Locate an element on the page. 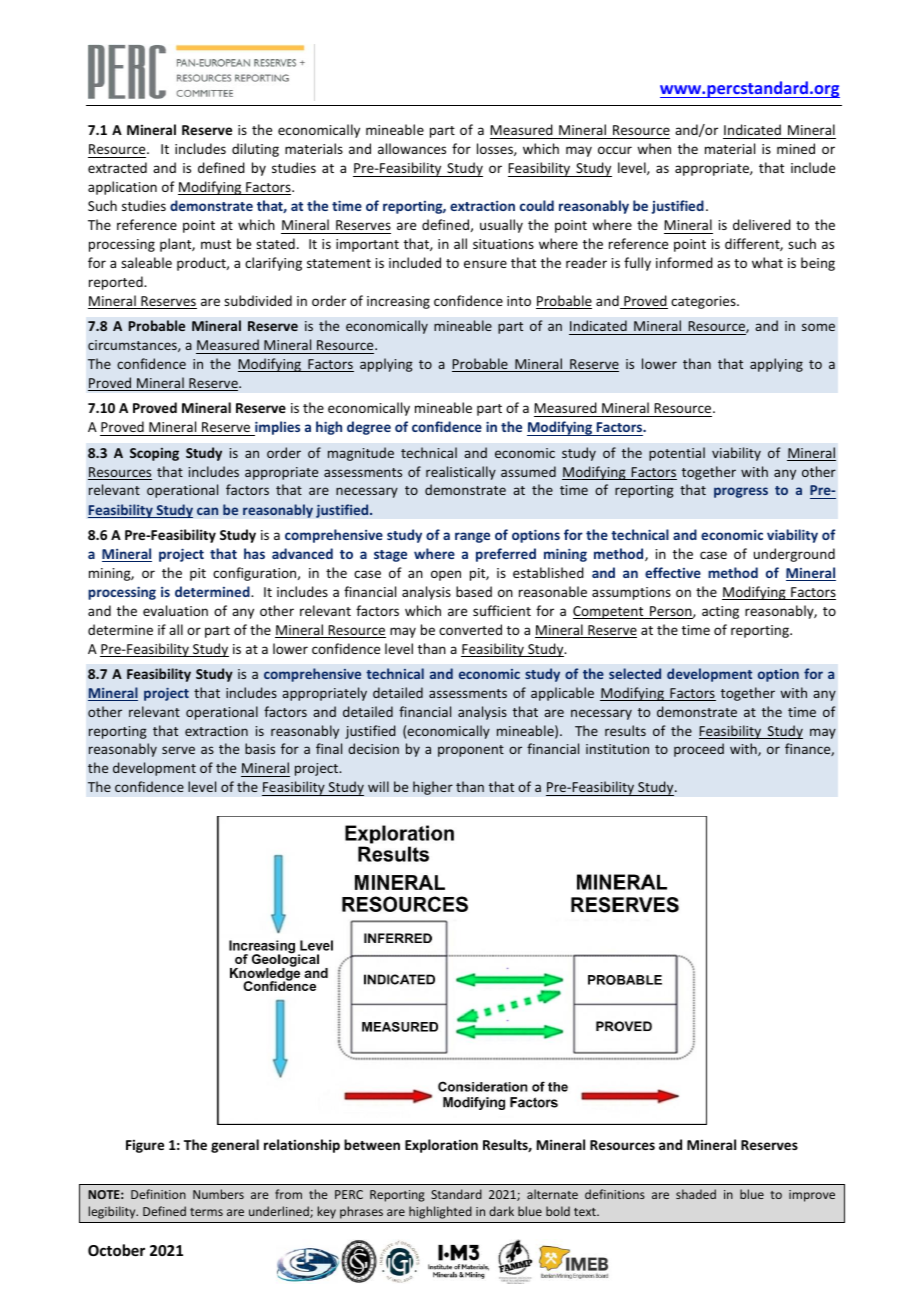 The height and width of the image is (1308, 924). terms is located at coordinates (206, 1212).
